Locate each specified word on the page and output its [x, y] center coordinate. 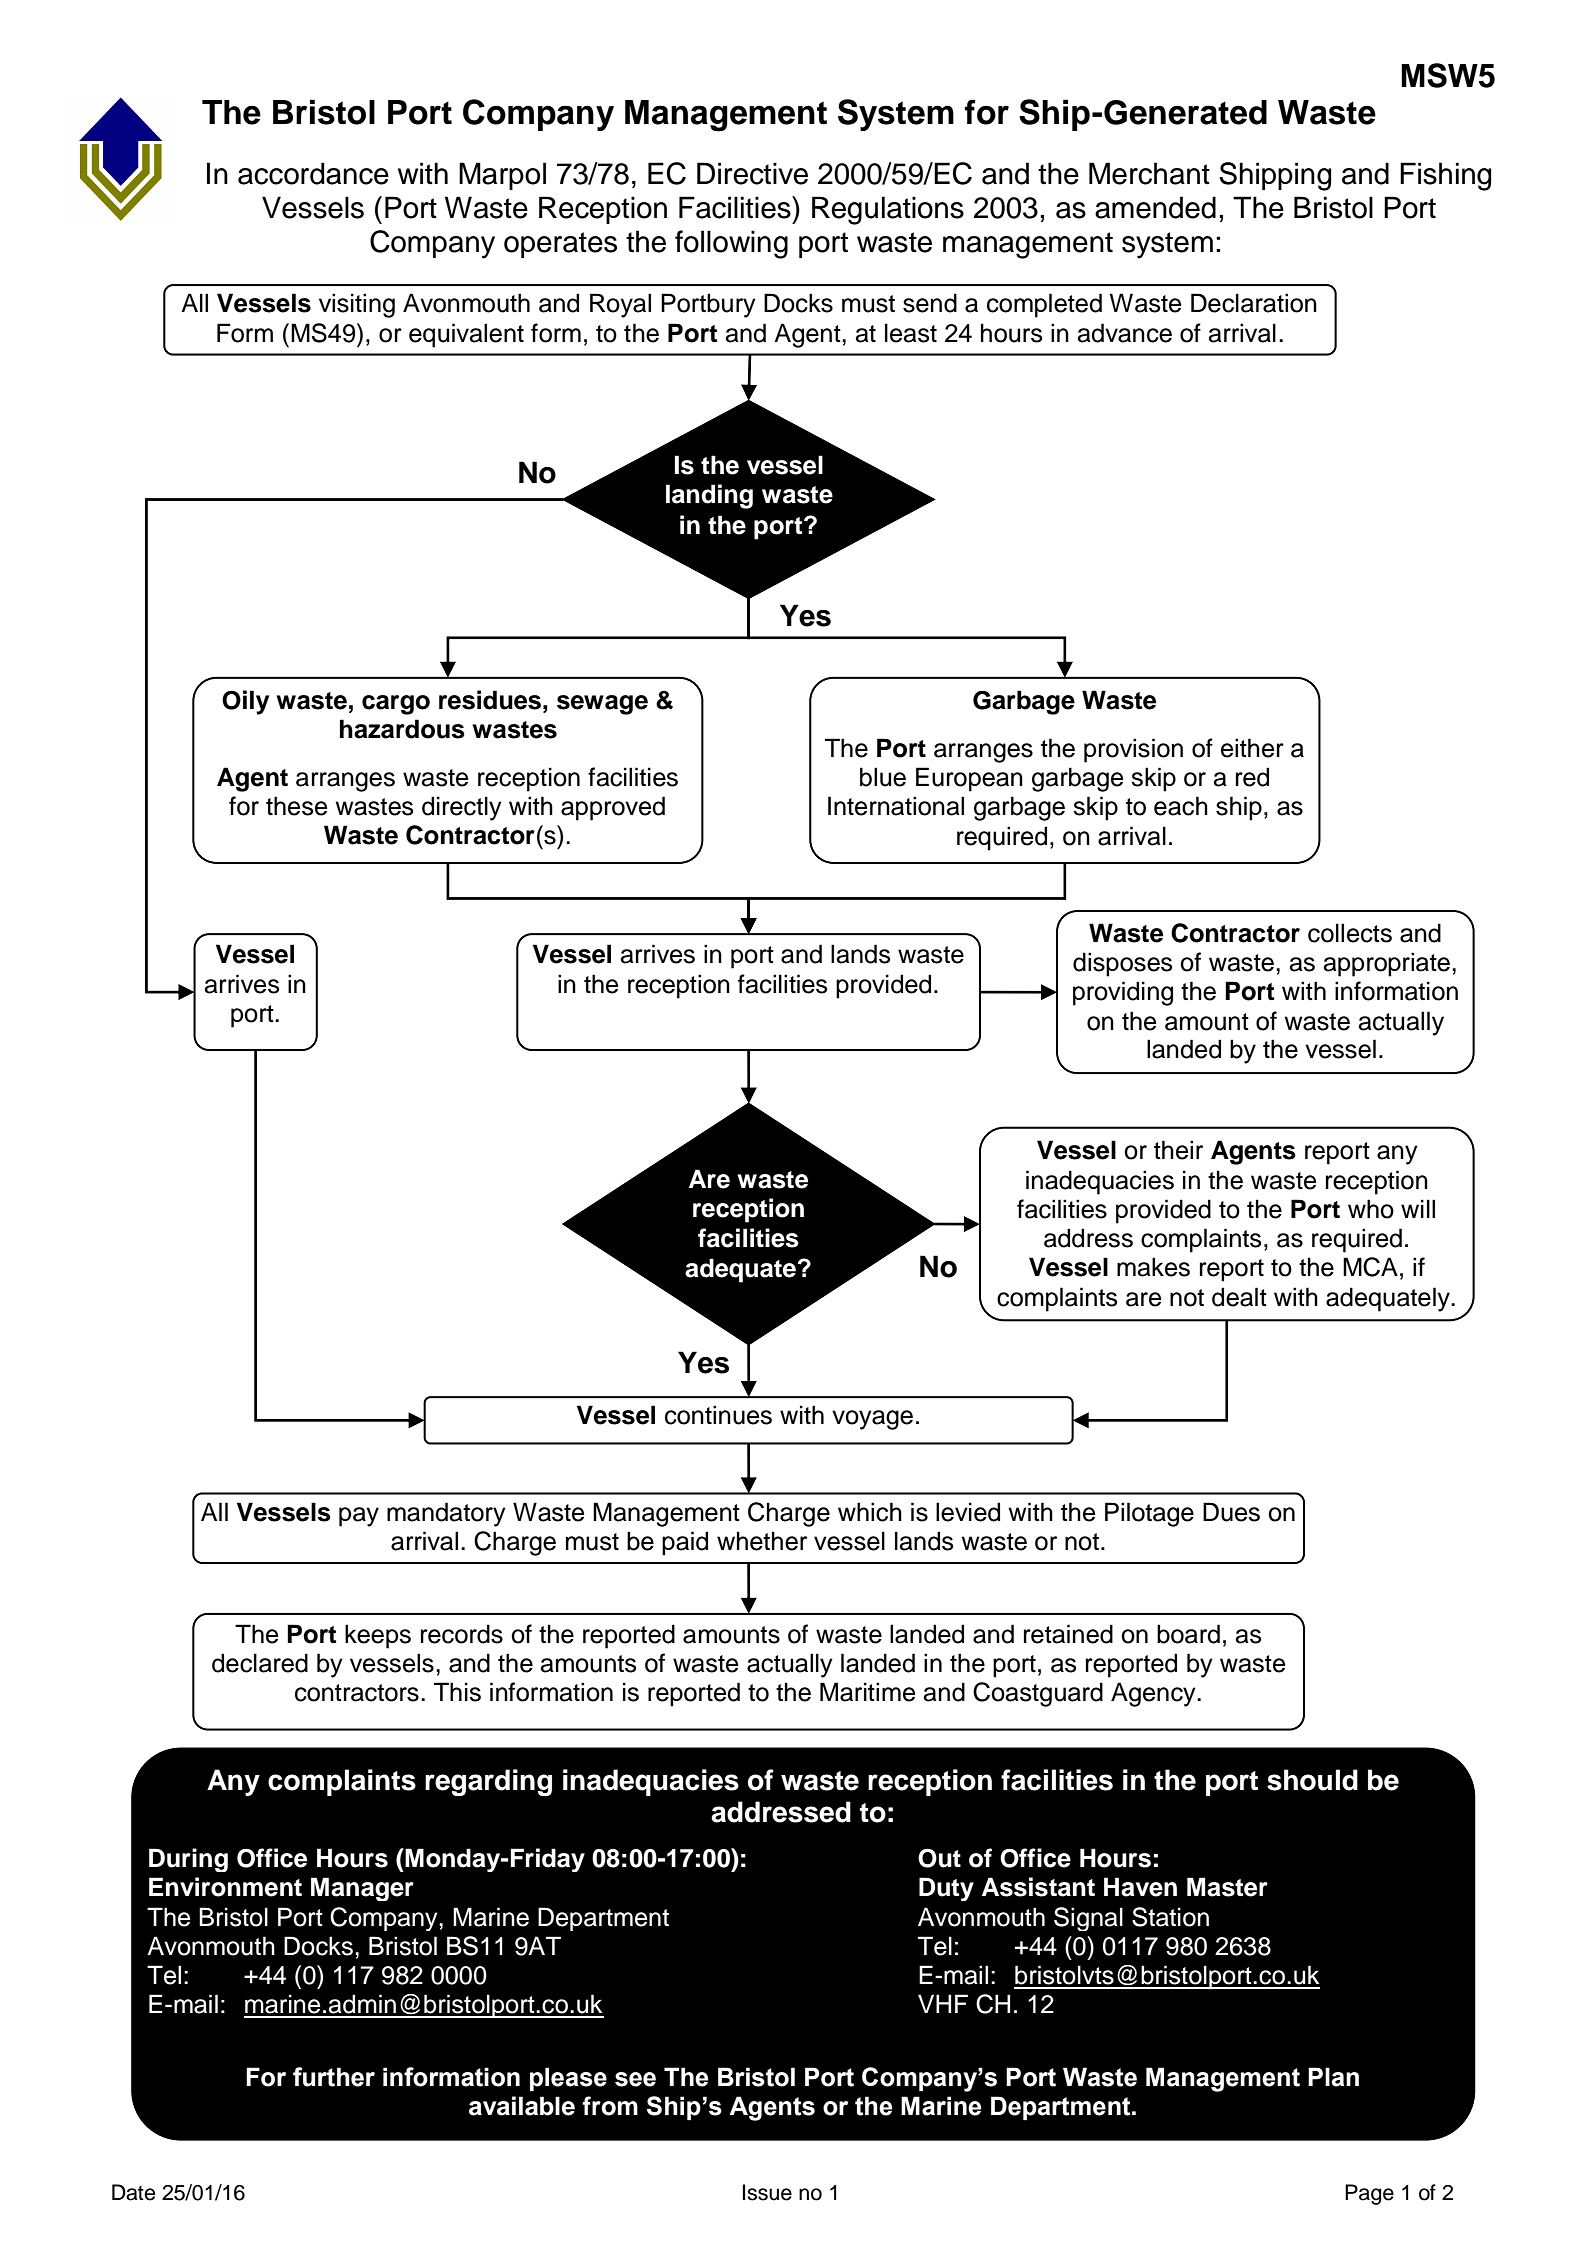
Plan [1333, 2077]
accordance [313, 173]
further [334, 2077]
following [731, 244]
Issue [767, 2192]
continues [718, 1415]
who [1371, 1209]
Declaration [1254, 303]
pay [359, 1517]
